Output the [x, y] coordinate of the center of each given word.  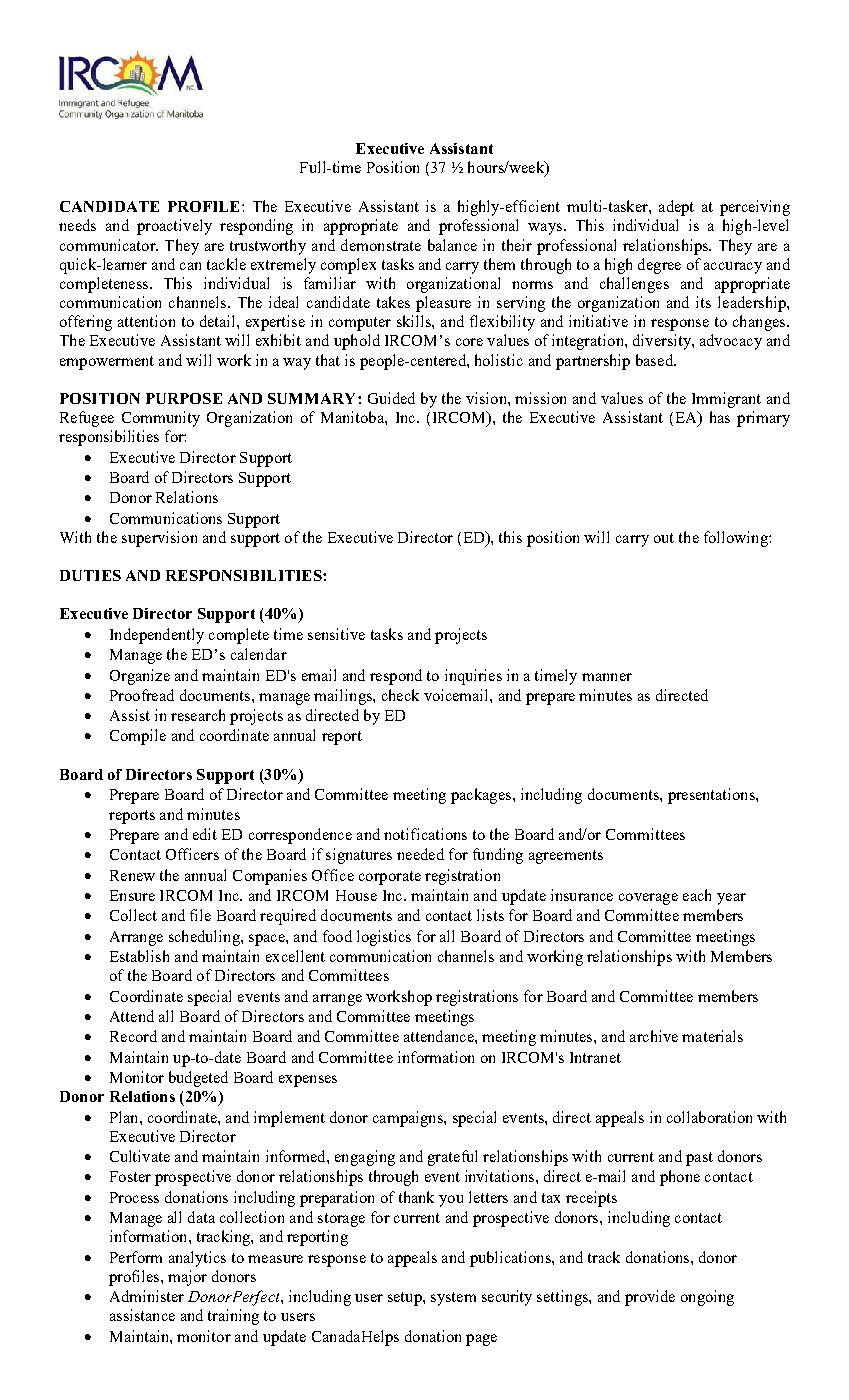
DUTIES [90, 575]
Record [133, 1036]
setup [406, 1299]
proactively [174, 227]
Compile [138, 737]
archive [654, 1036]
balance [452, 245]
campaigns [409, 1119]
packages [481, 796]
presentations [712, 796]
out [664, 538]
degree [659, 266]
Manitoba [353, 417]
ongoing [707, 1298]
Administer [147, 1296]
